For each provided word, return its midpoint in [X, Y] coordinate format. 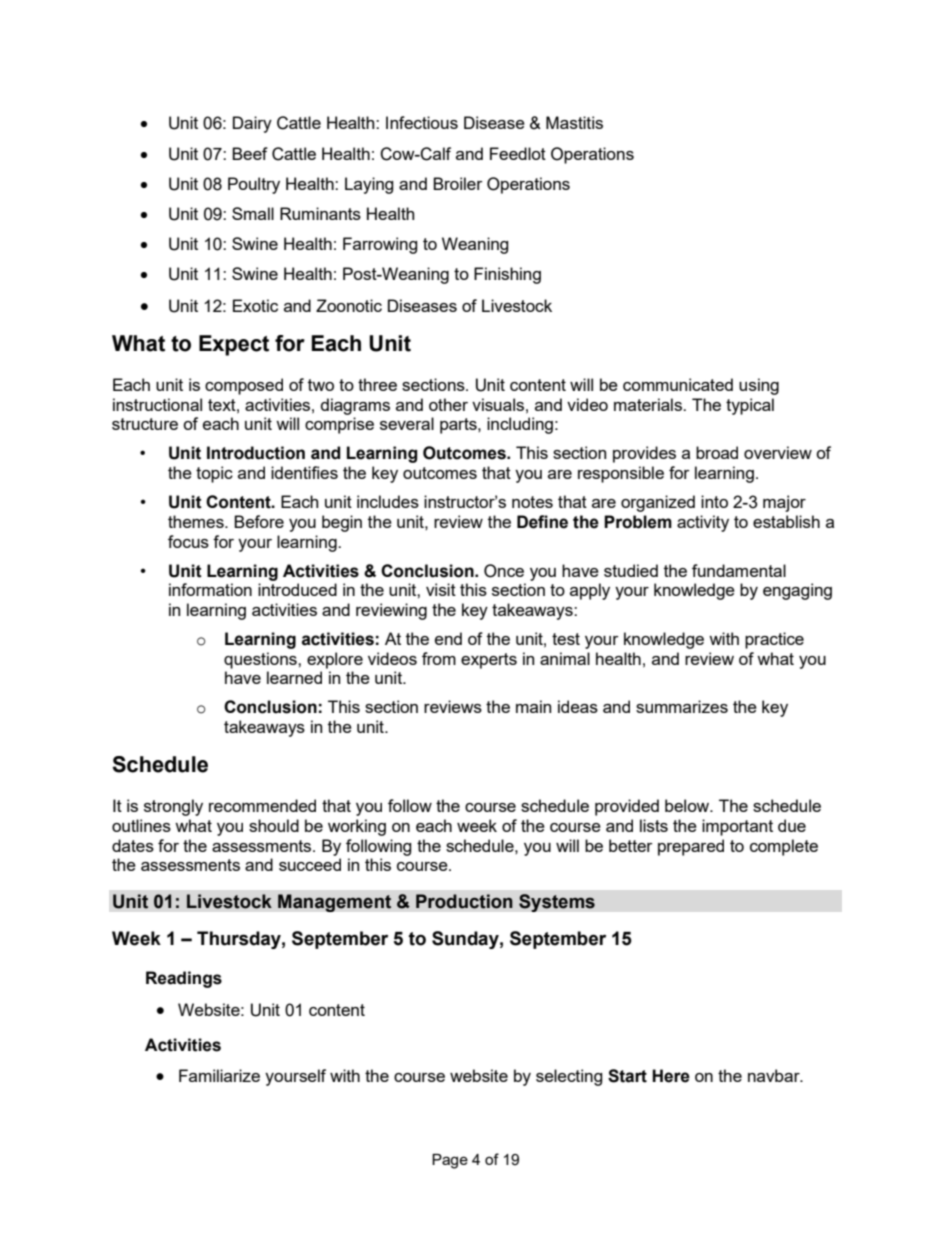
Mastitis [574, 122]
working [357, 827]
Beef [250, 153]
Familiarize [219, 1075]
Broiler [458, 183]
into [714, 501]
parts [459, 426]
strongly [173, 807]
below [688, 805]
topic [214, 474]
